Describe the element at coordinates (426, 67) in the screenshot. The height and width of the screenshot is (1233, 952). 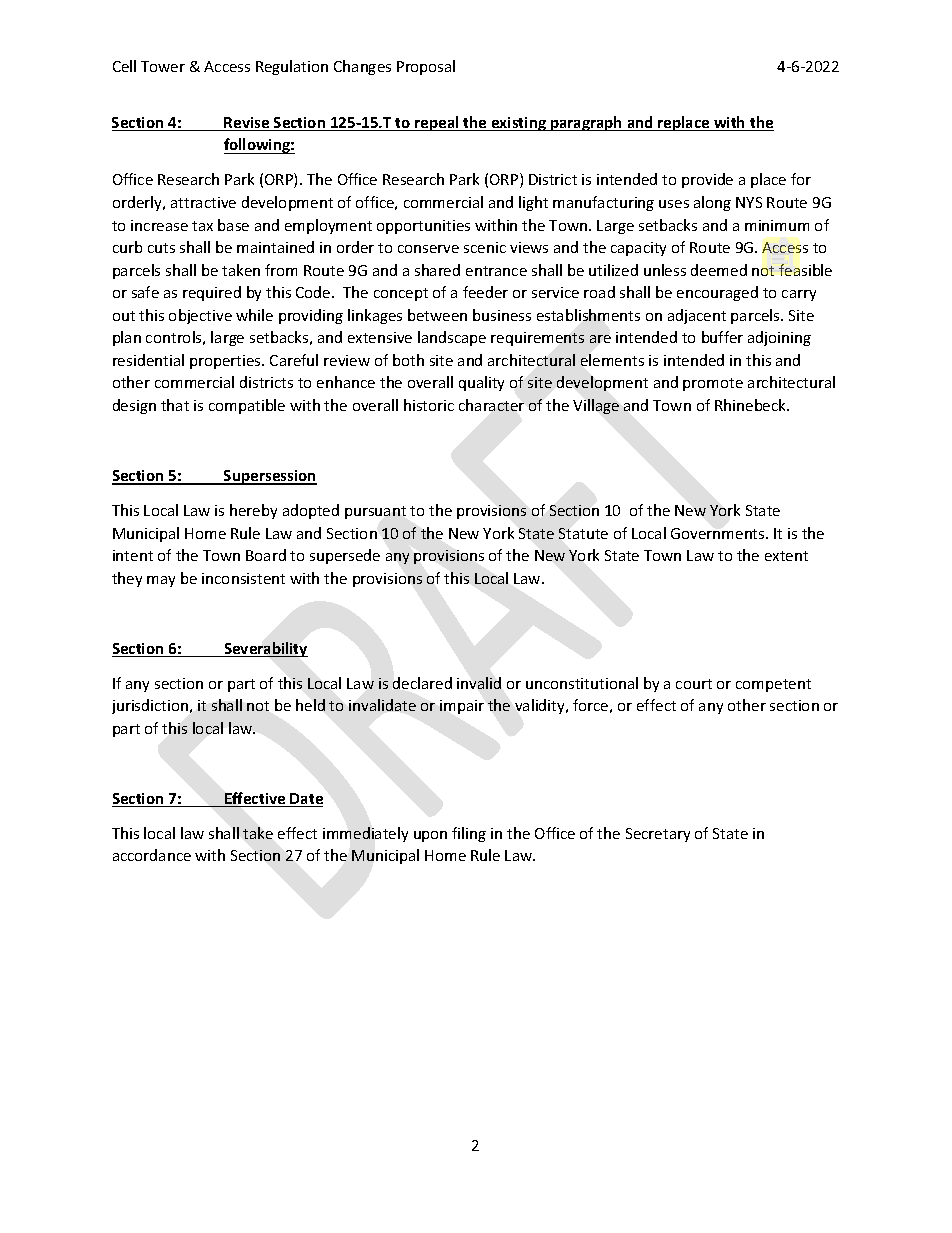
I see `Proposal` at that location.
